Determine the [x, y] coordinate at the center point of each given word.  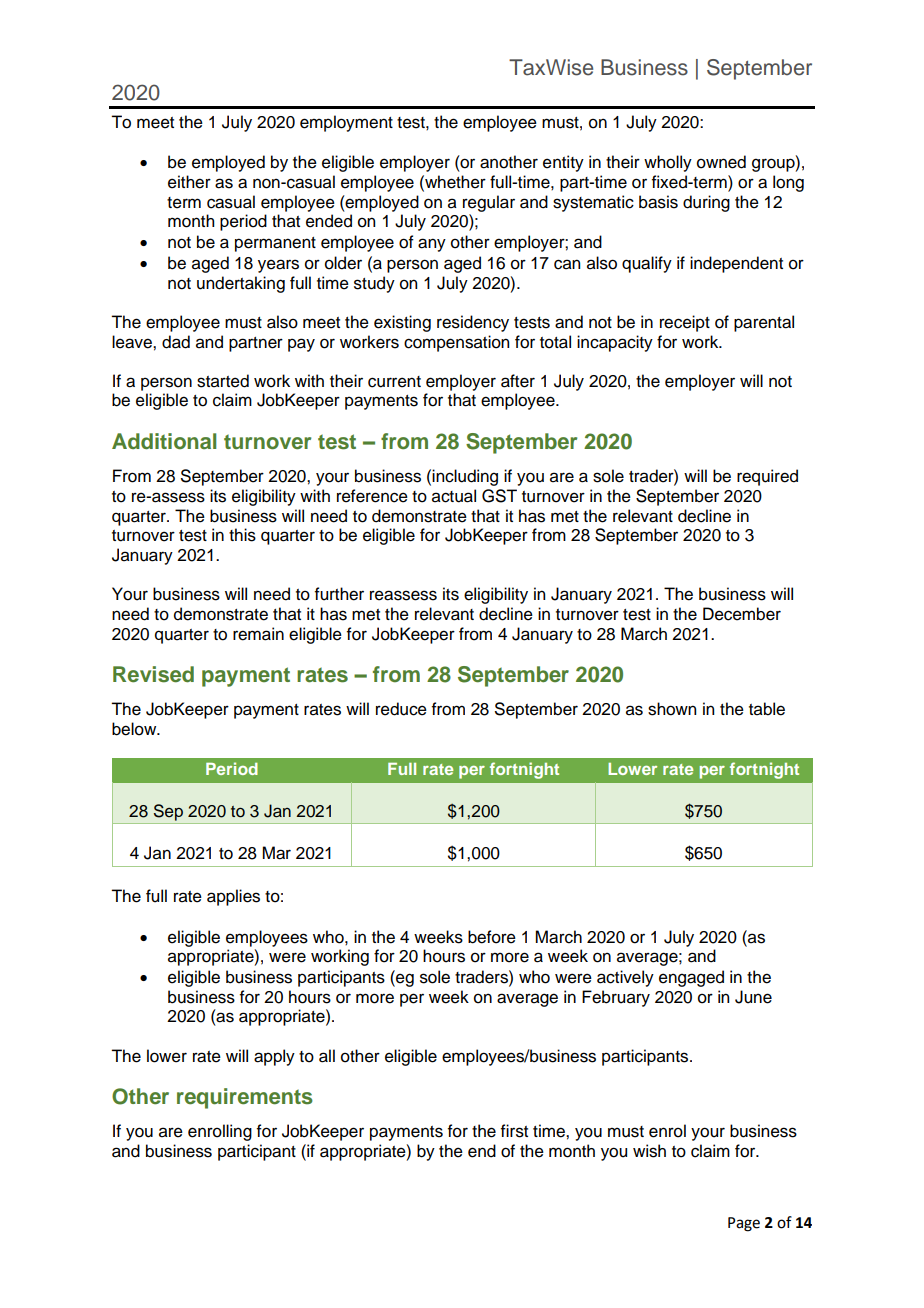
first [514, 1131]
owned [721, 162]
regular [489, 203]
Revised [153, 674]
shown [672, 709]
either [189, 182]
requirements [245, 1098]
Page [744, 1224]
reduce [401, 709]
